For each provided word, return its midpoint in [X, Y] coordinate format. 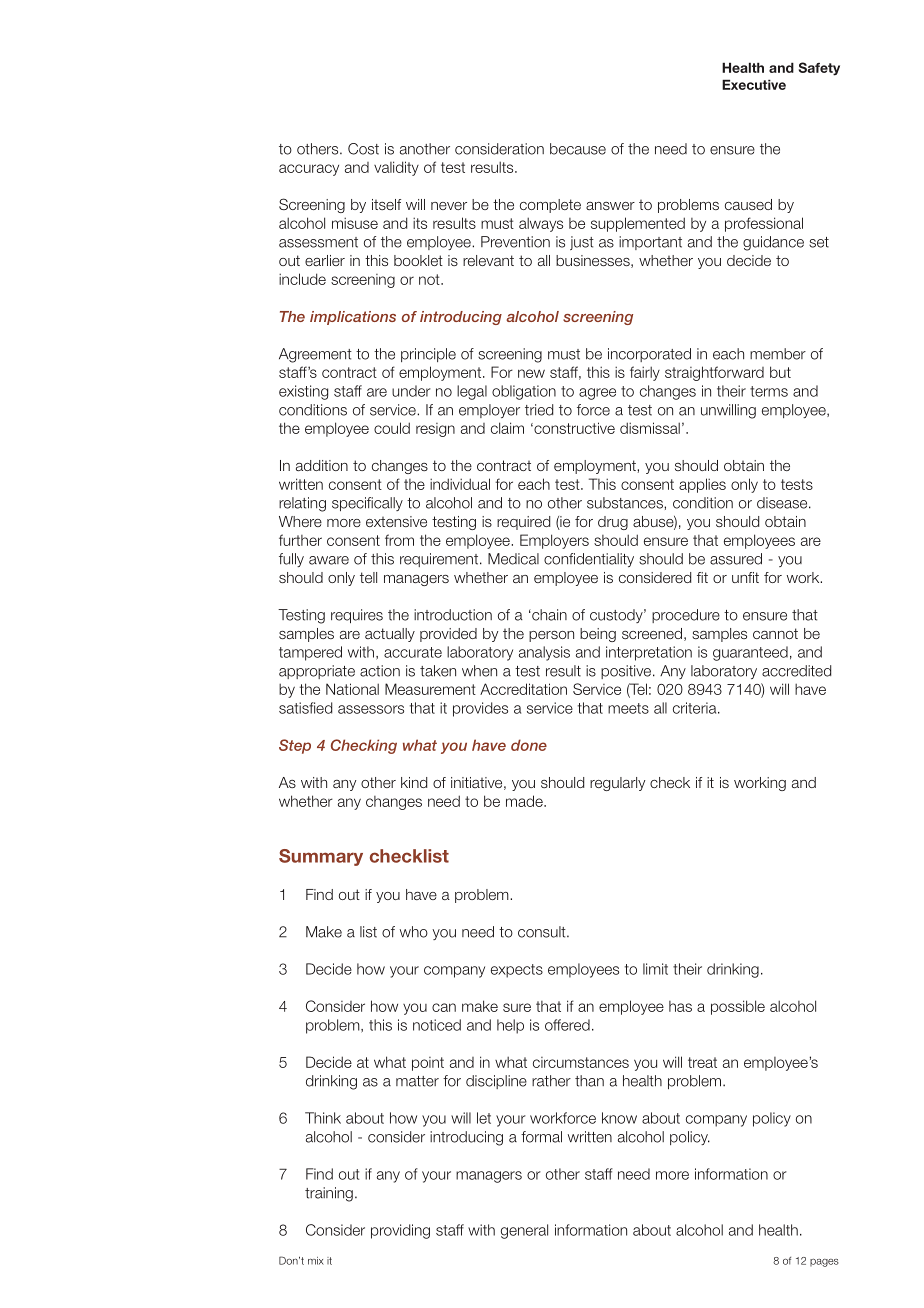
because [578, 149]
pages [824, 1263]
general [524, 1231]
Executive [754, 84]
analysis [544, 653]
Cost [363, 149]
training [329, 1194]
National [352, 689]
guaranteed [750, 653]
